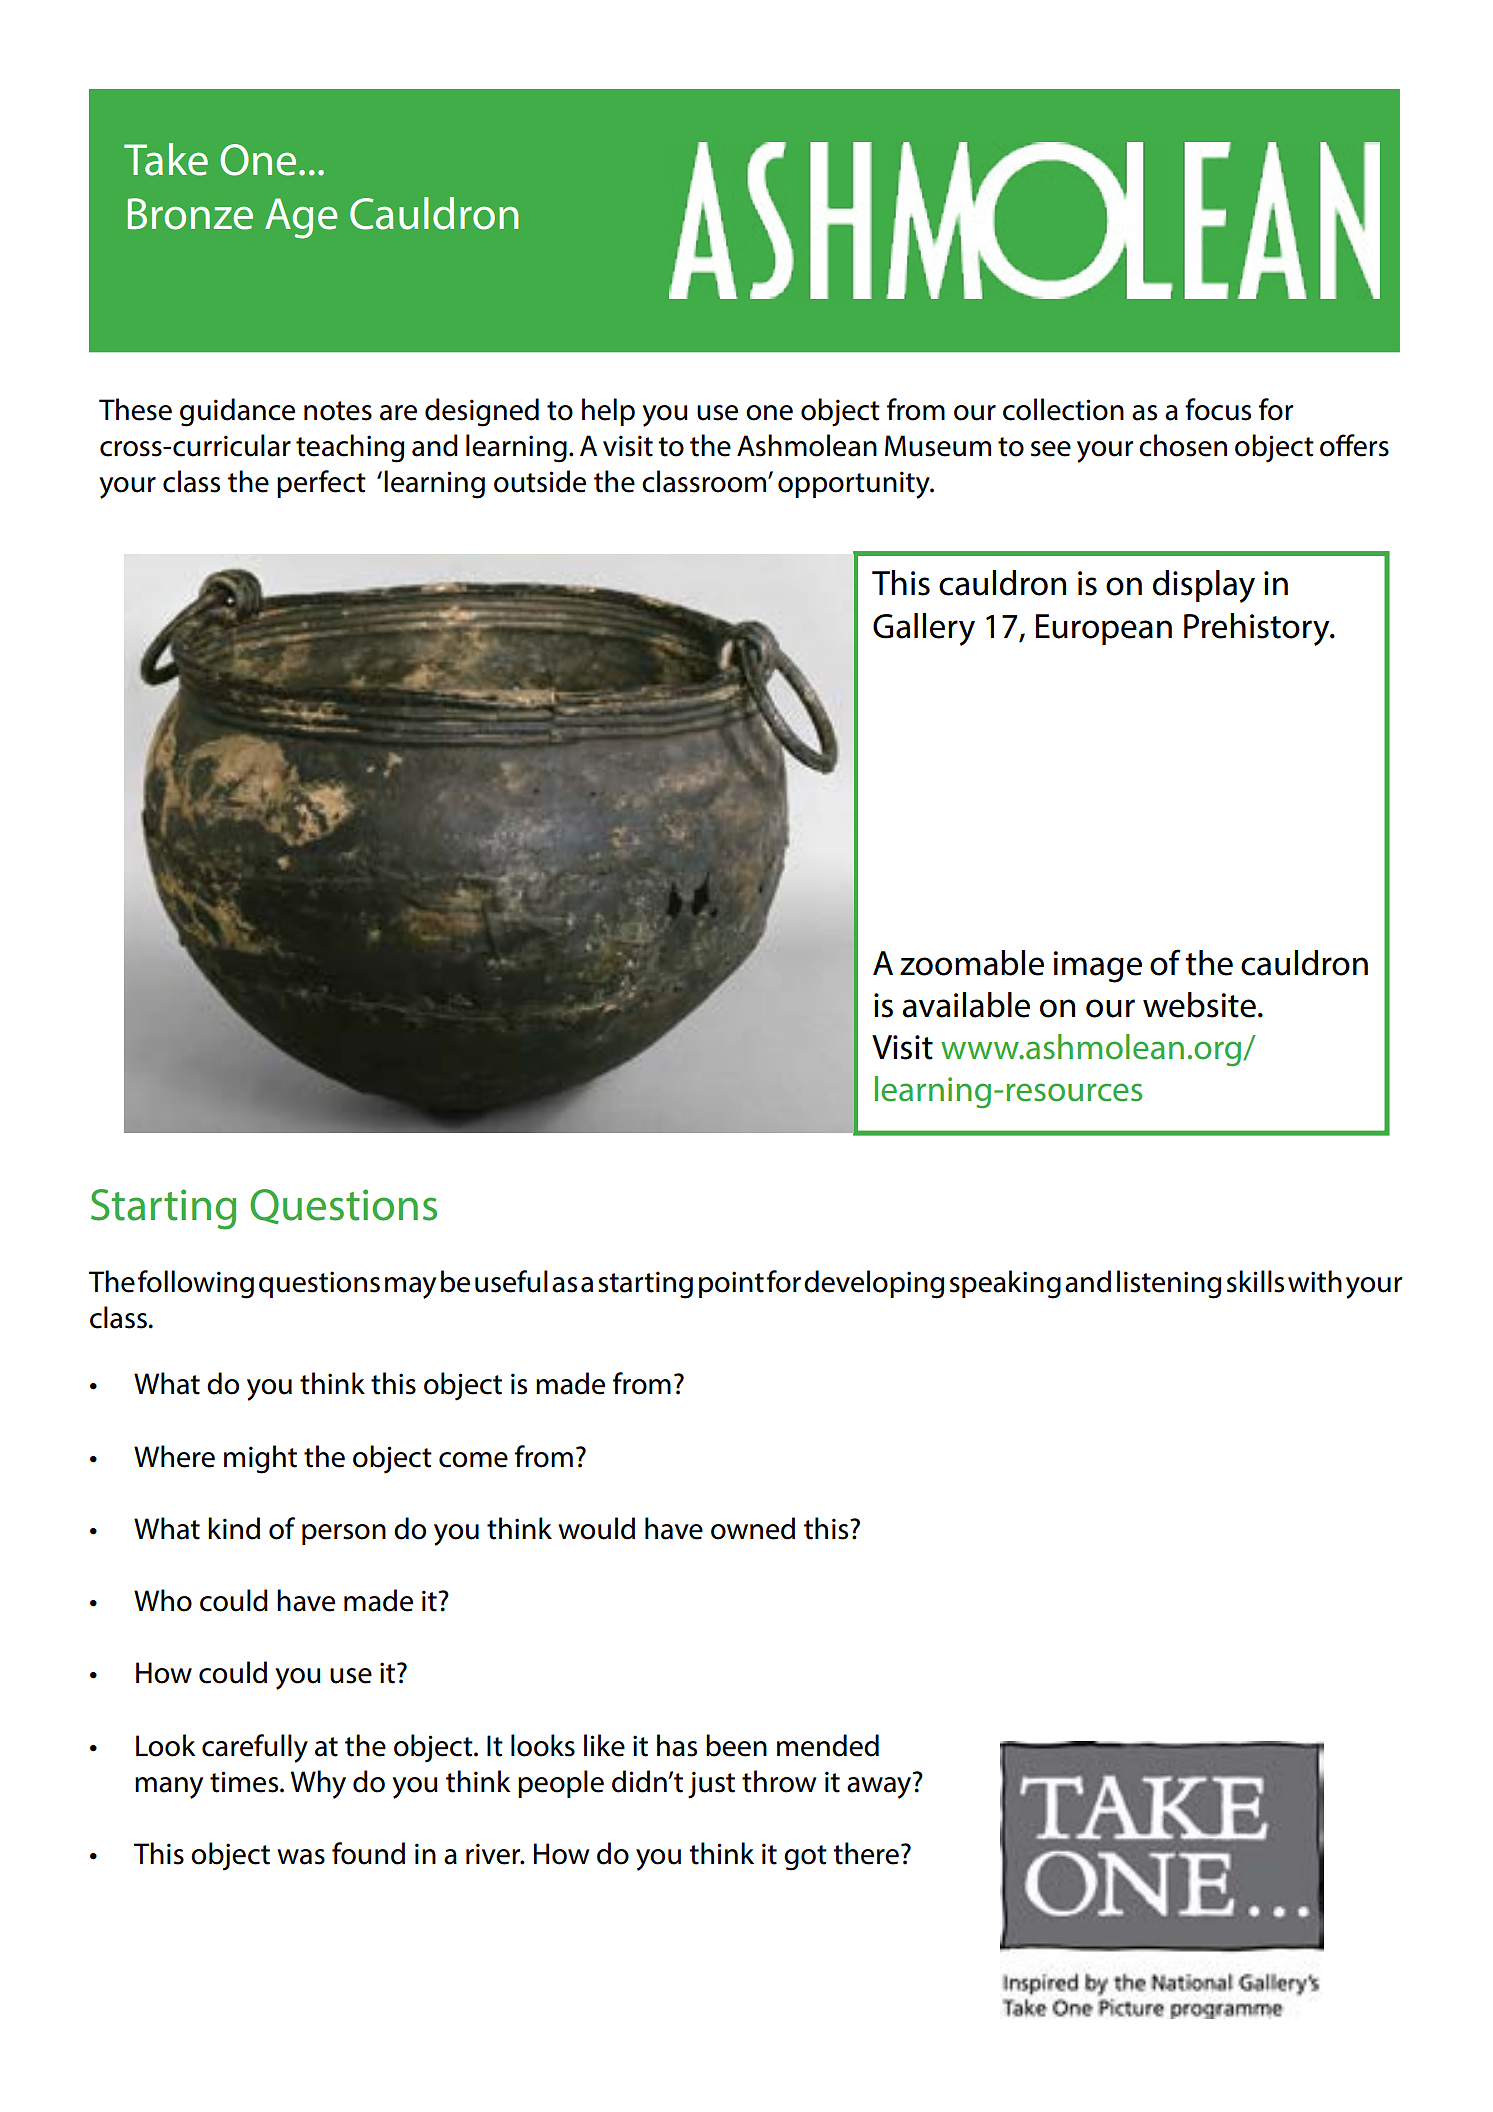 Image resolution: width=1493 pixels, height=2112 pixels. Describe the element at coordinates (318, 1784) in the document. I see `Why` at that location.
